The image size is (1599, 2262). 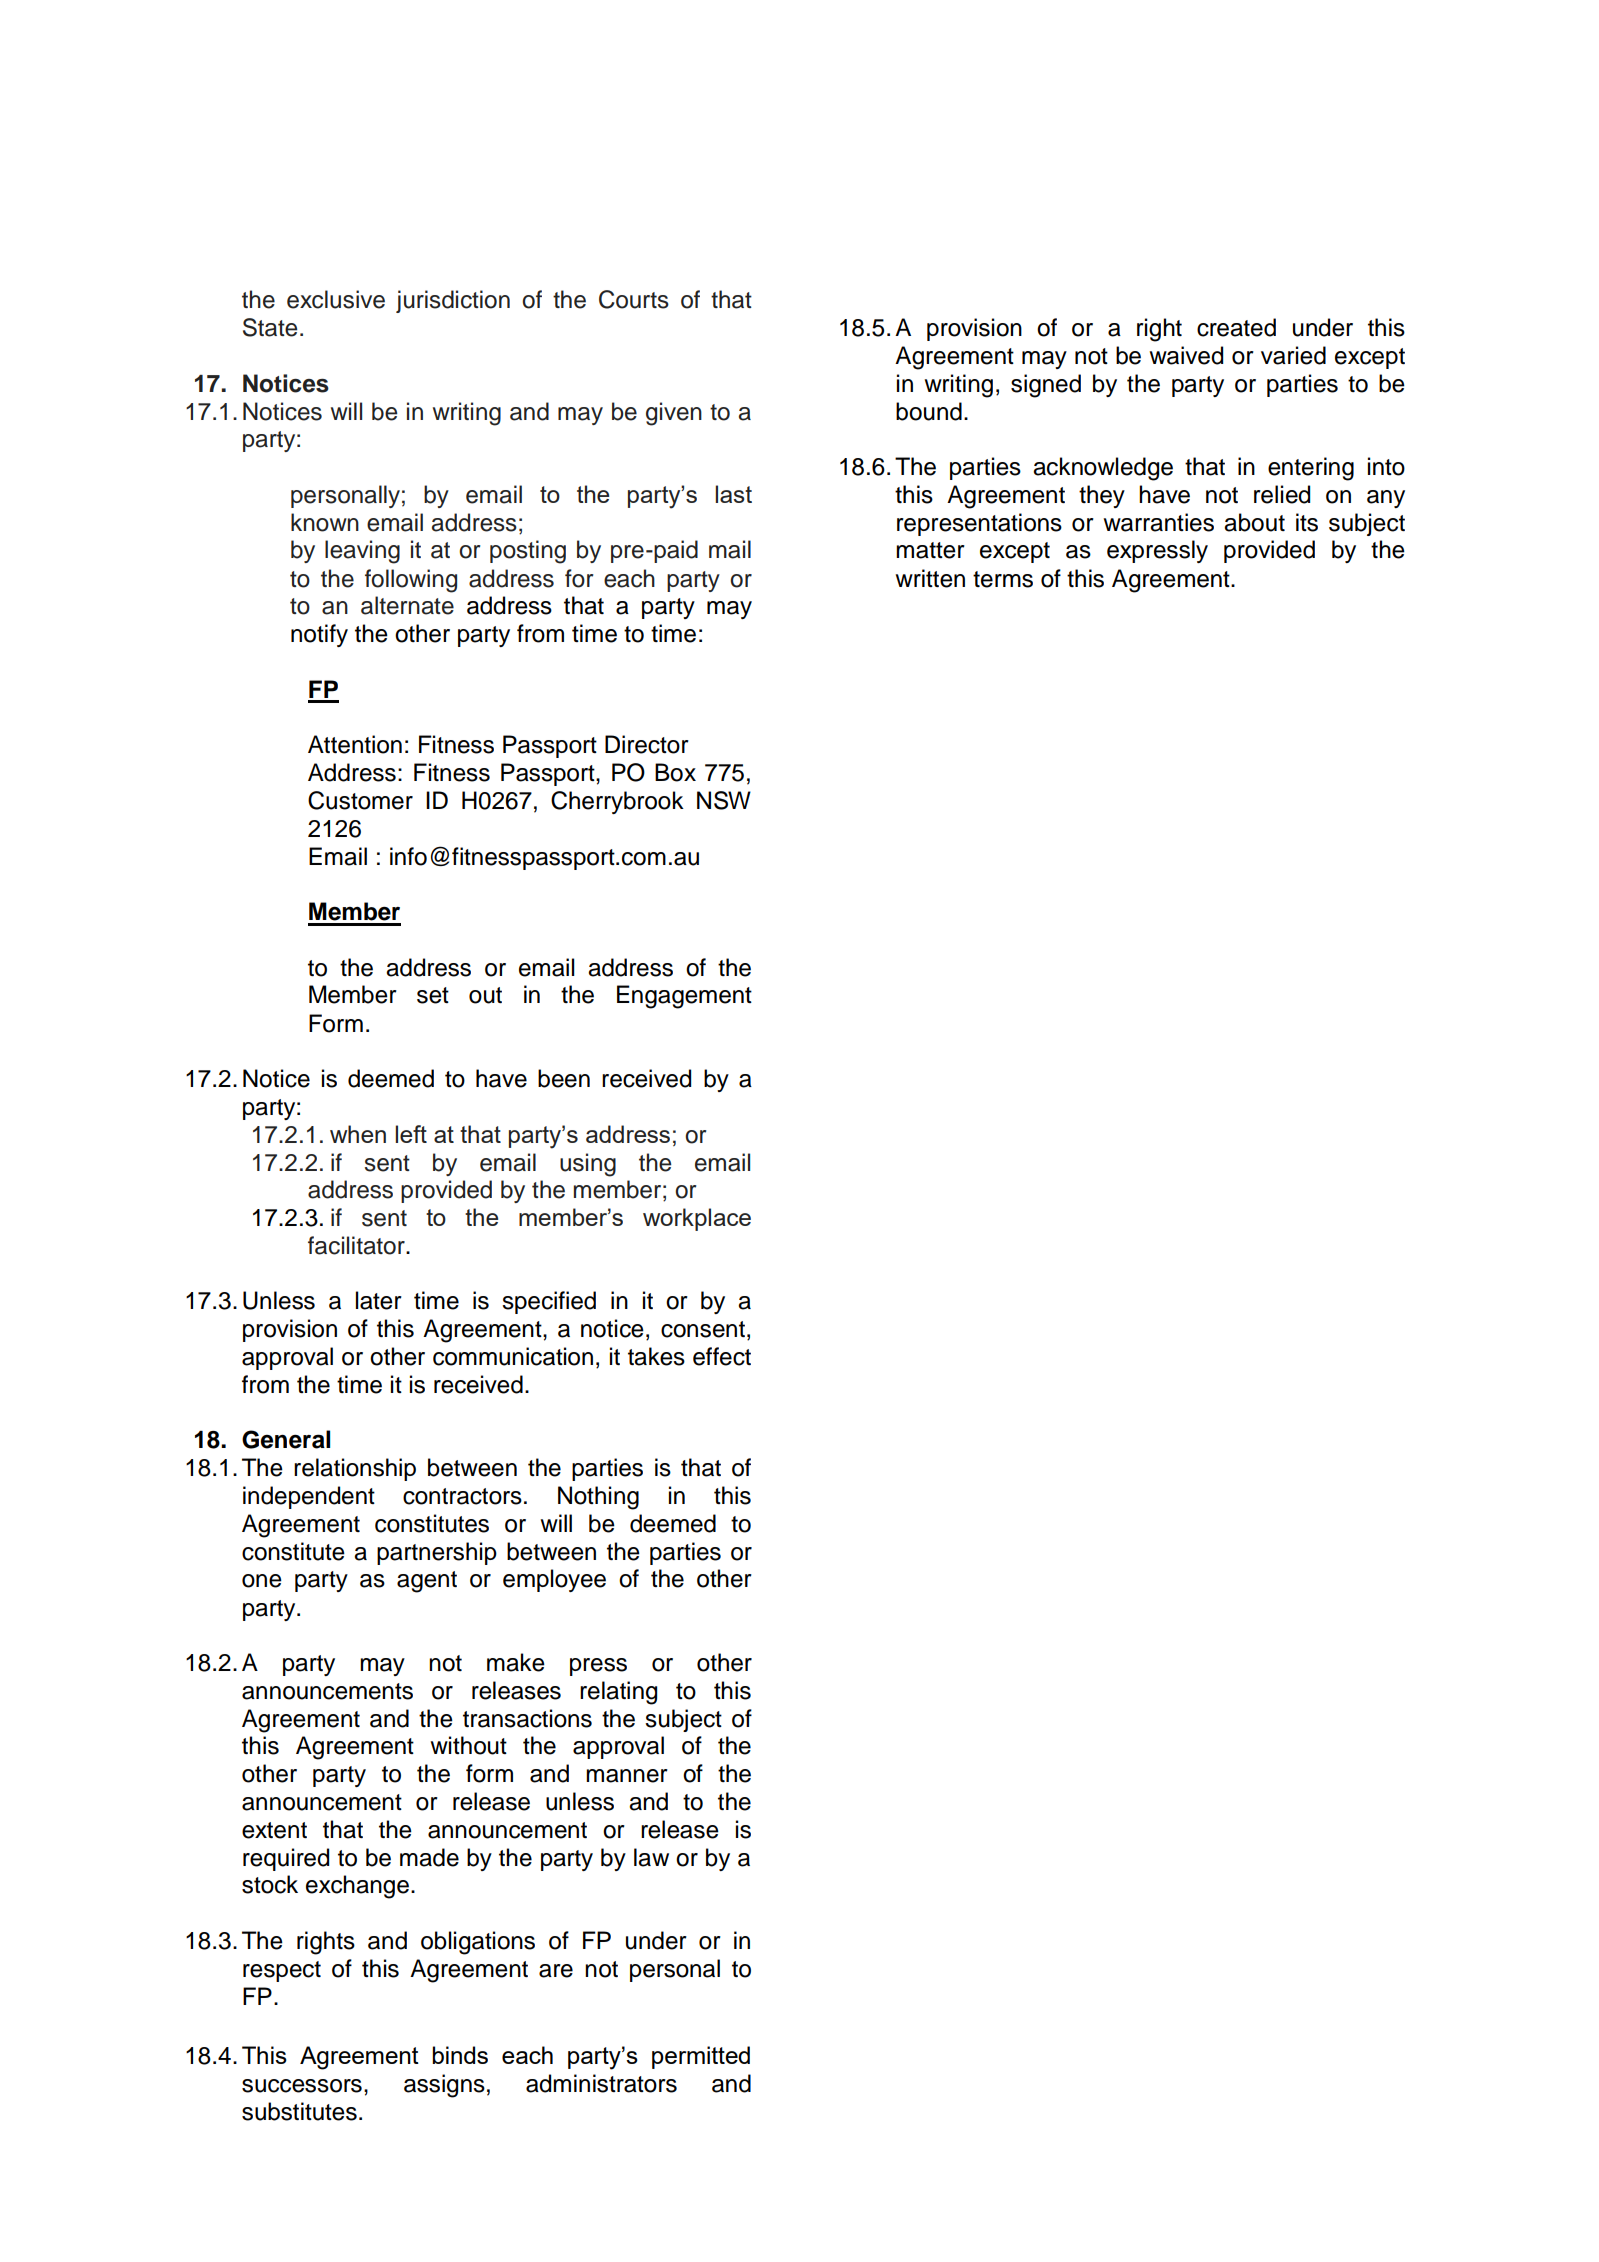 What do you see at coordinates (468, 1745) in the screenshot?
I see `without` at bounding box center [468, 1745].
